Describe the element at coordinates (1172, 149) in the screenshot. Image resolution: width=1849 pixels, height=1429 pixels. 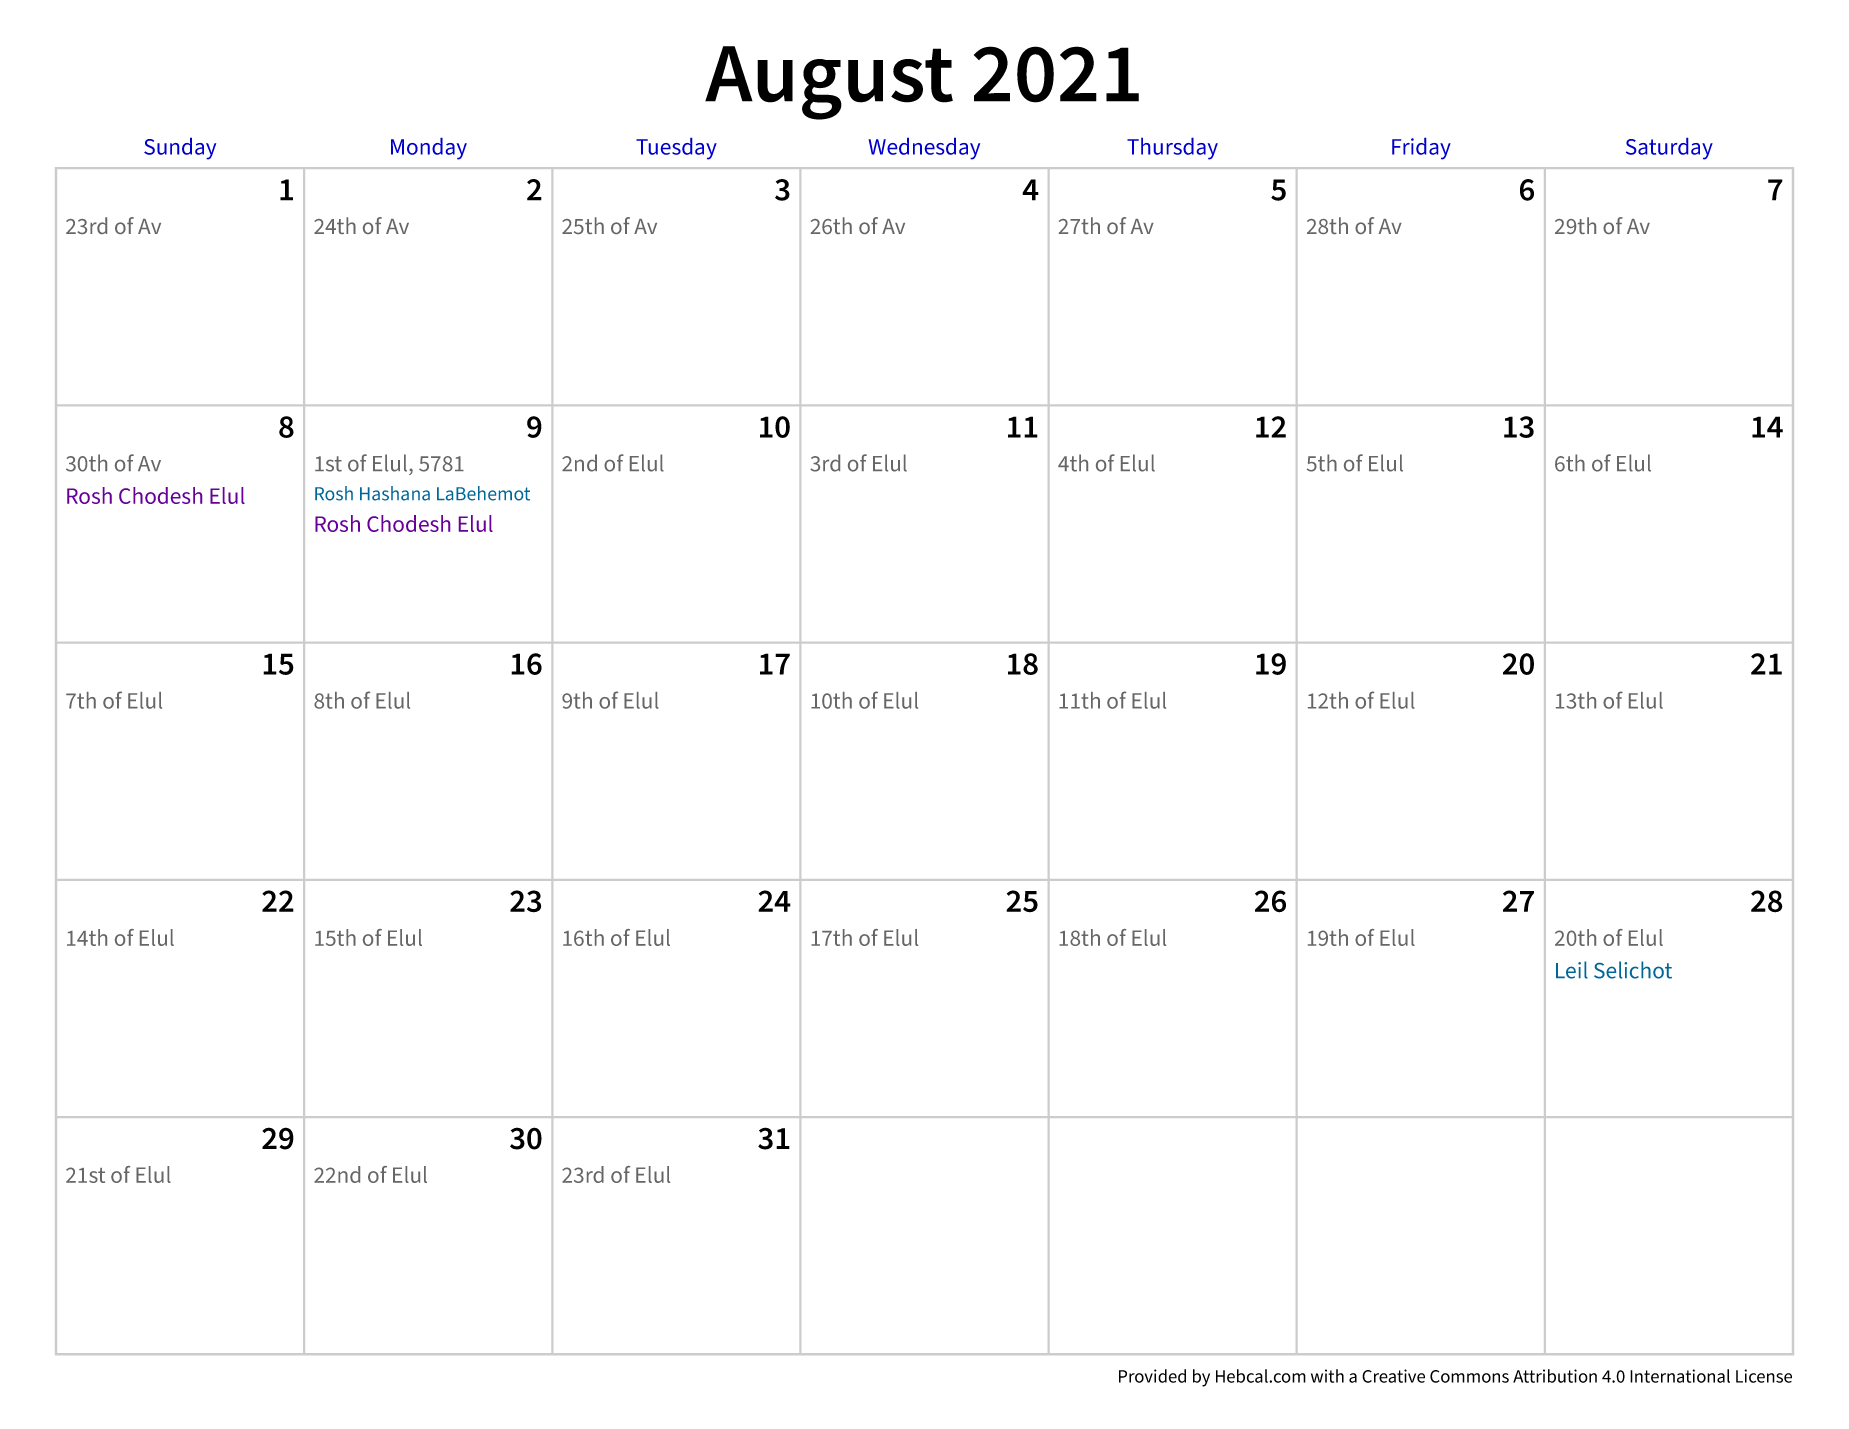
I see `Thursday` at that location.
